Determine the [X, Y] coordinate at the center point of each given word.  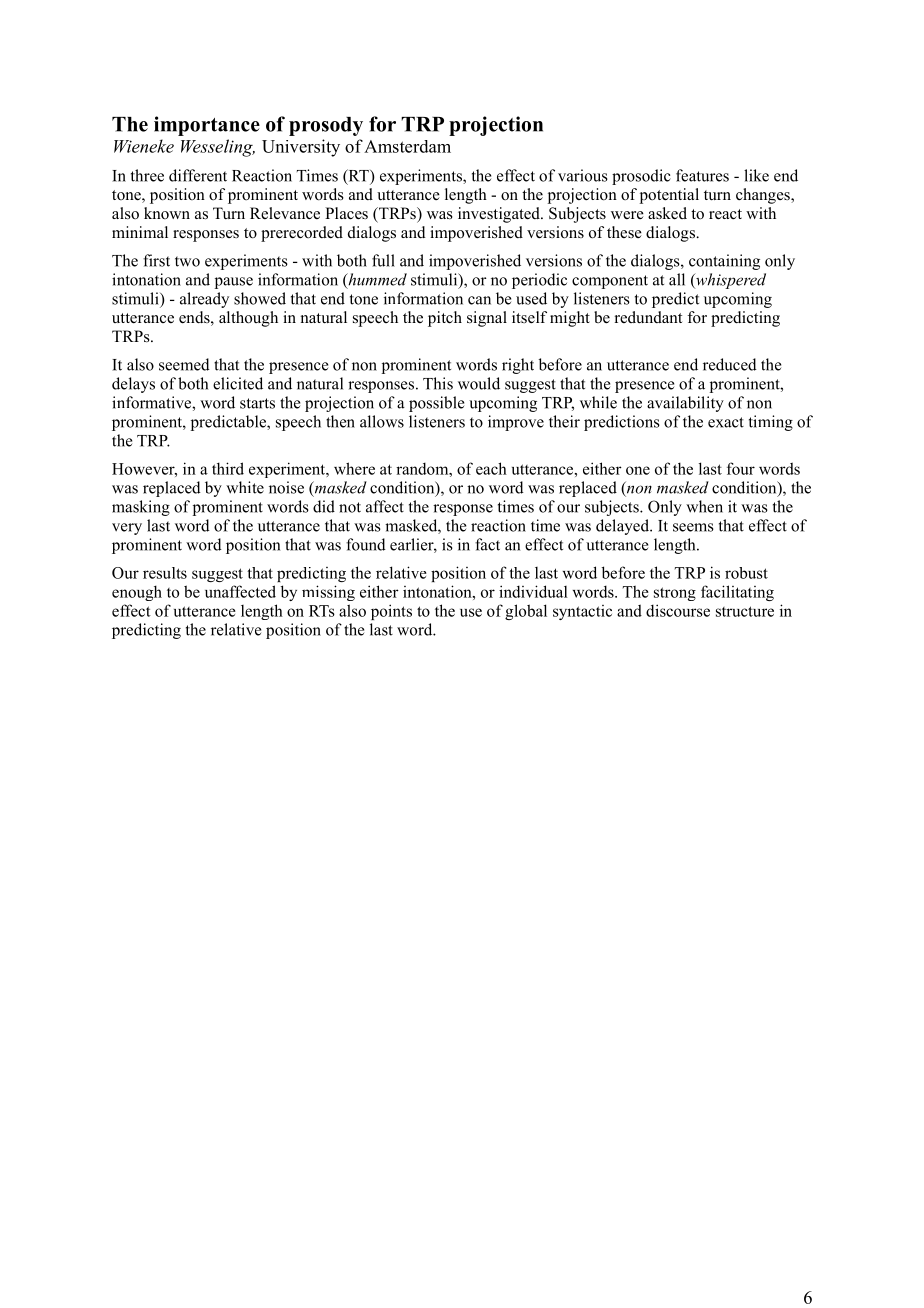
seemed [184, 364]
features [702, 175]
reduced [730, 364]
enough [137, 593]
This [438, 383]
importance [207, 126]
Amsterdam [407, 146]
